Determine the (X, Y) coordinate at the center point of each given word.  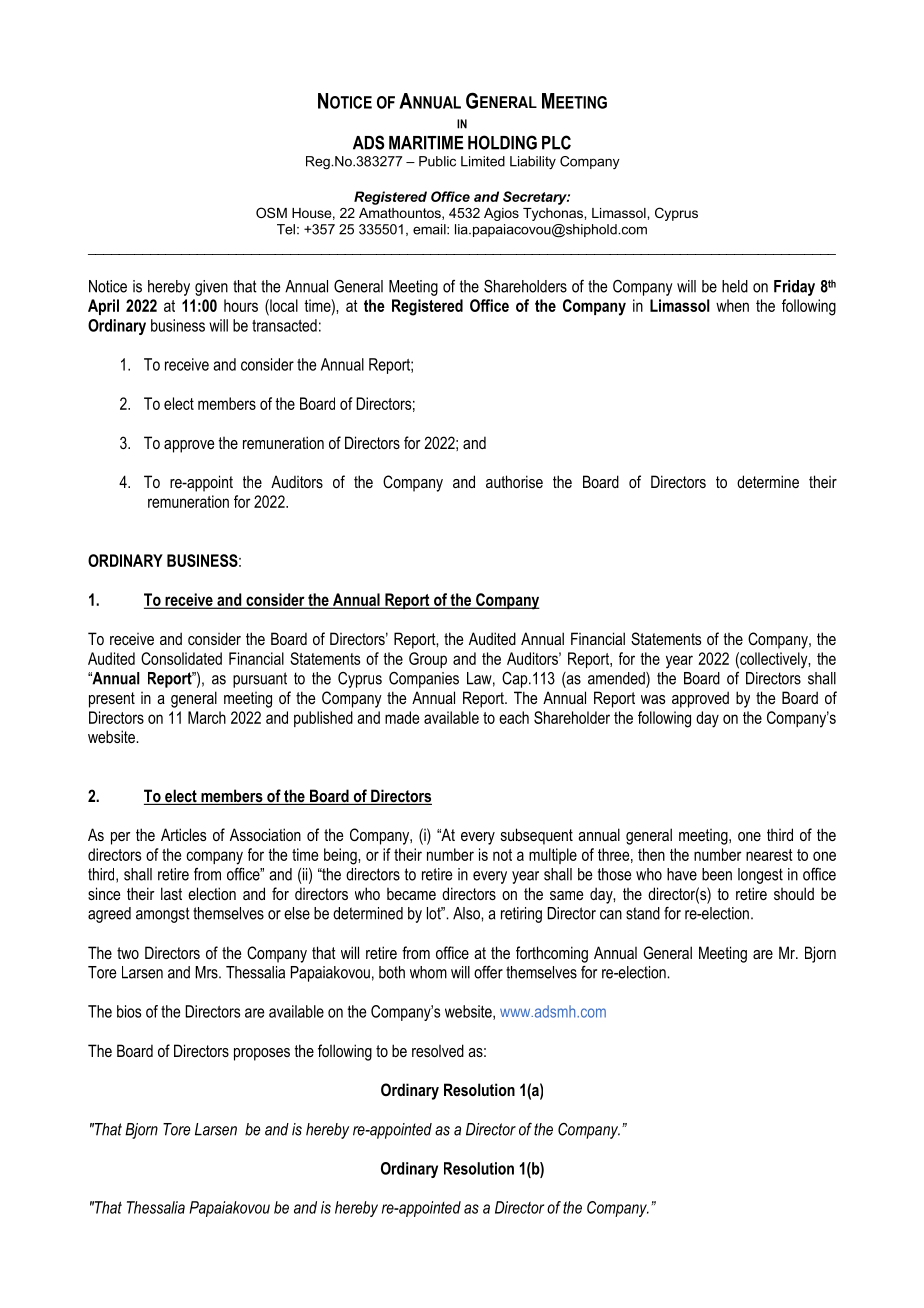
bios (129, 1011)
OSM (271, 212)
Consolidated (181, 658)
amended (617, 678)
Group (428, 660)
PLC (556, 142)
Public (437, 161)
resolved (438, 1050)
